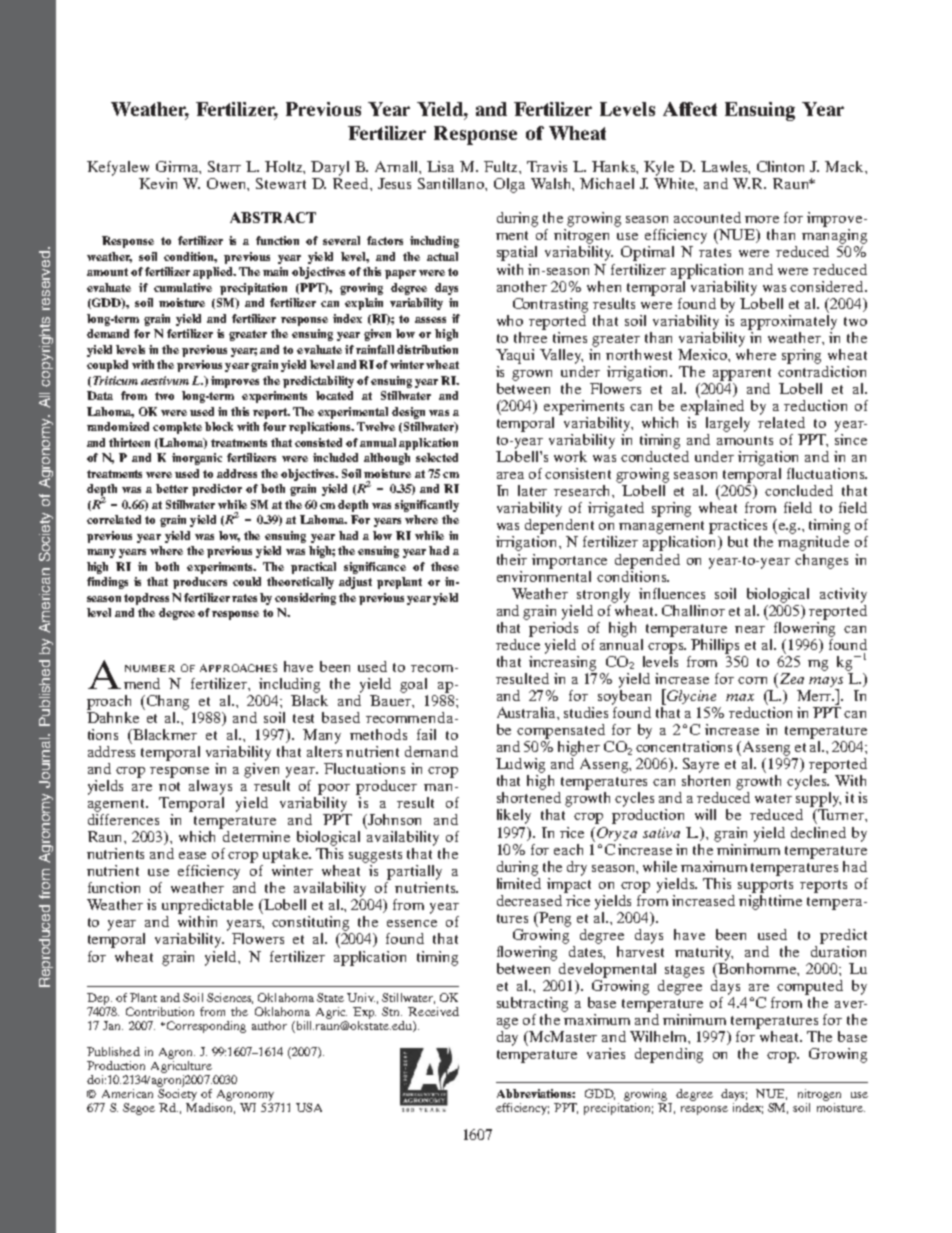 The image size is (952, 1233). I want to click on Received, so click(433, 1011).
